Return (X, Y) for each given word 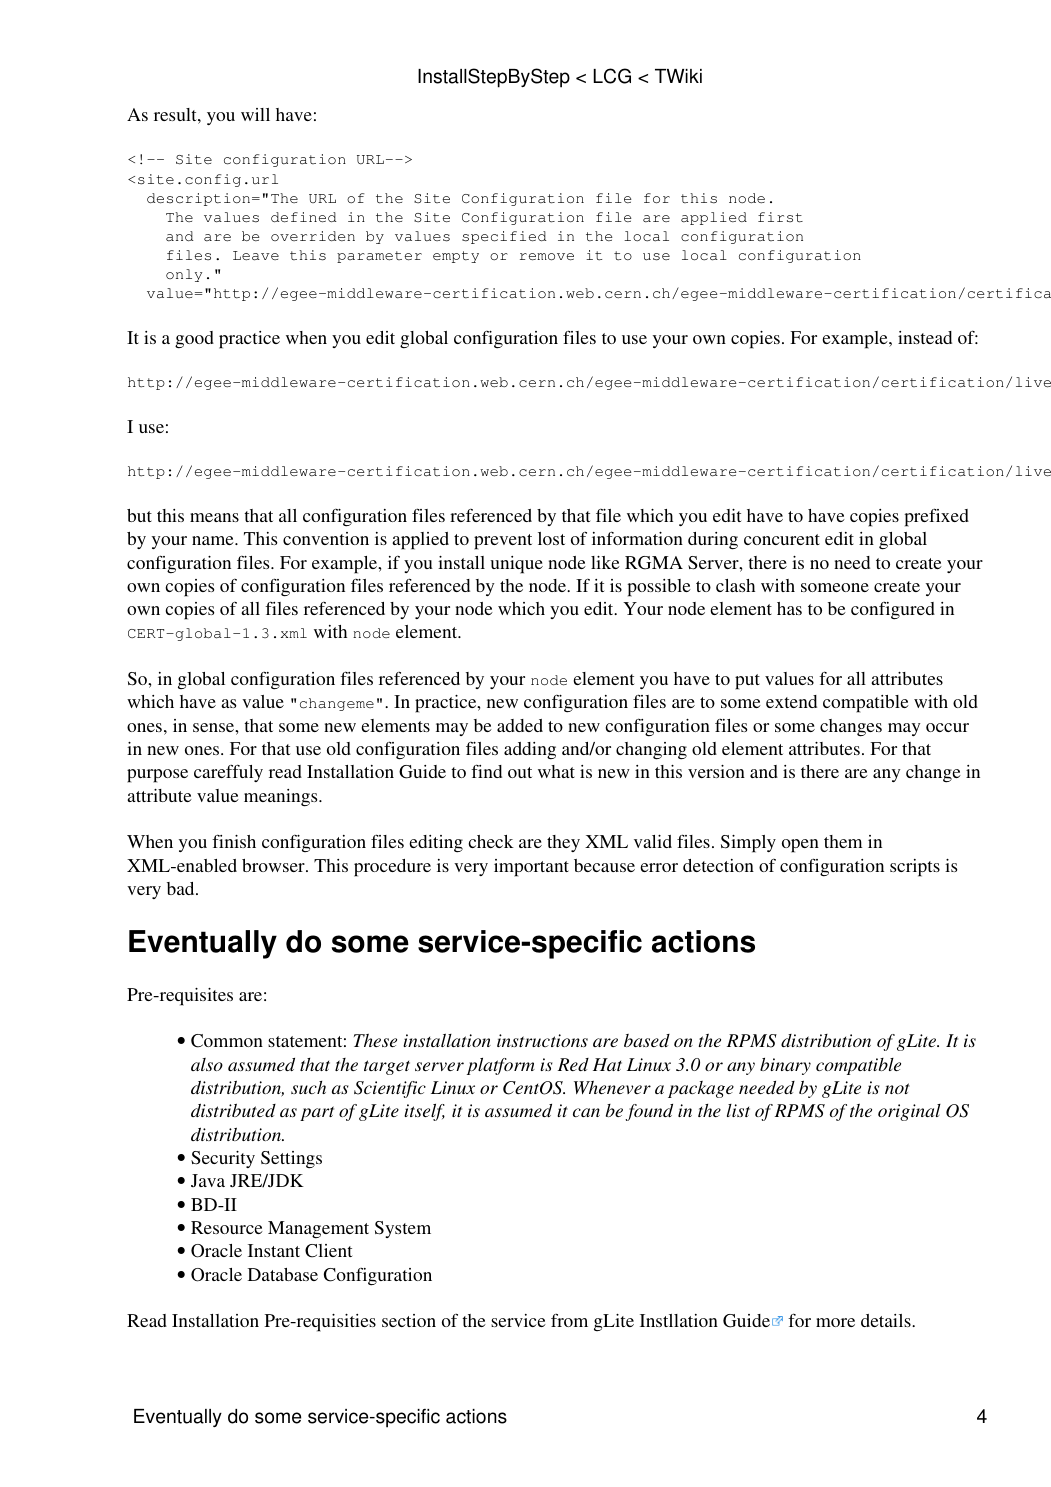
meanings (282, 798)
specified (504, 237)
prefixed (936, 517)
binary (785, 1066)
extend (791, 701)
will (255, 114)
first (780, 217)
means (214, 517)
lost (551, 538)
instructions (542, 1040)
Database (283, 1274)
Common (227, 1041)
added (520, 725)
